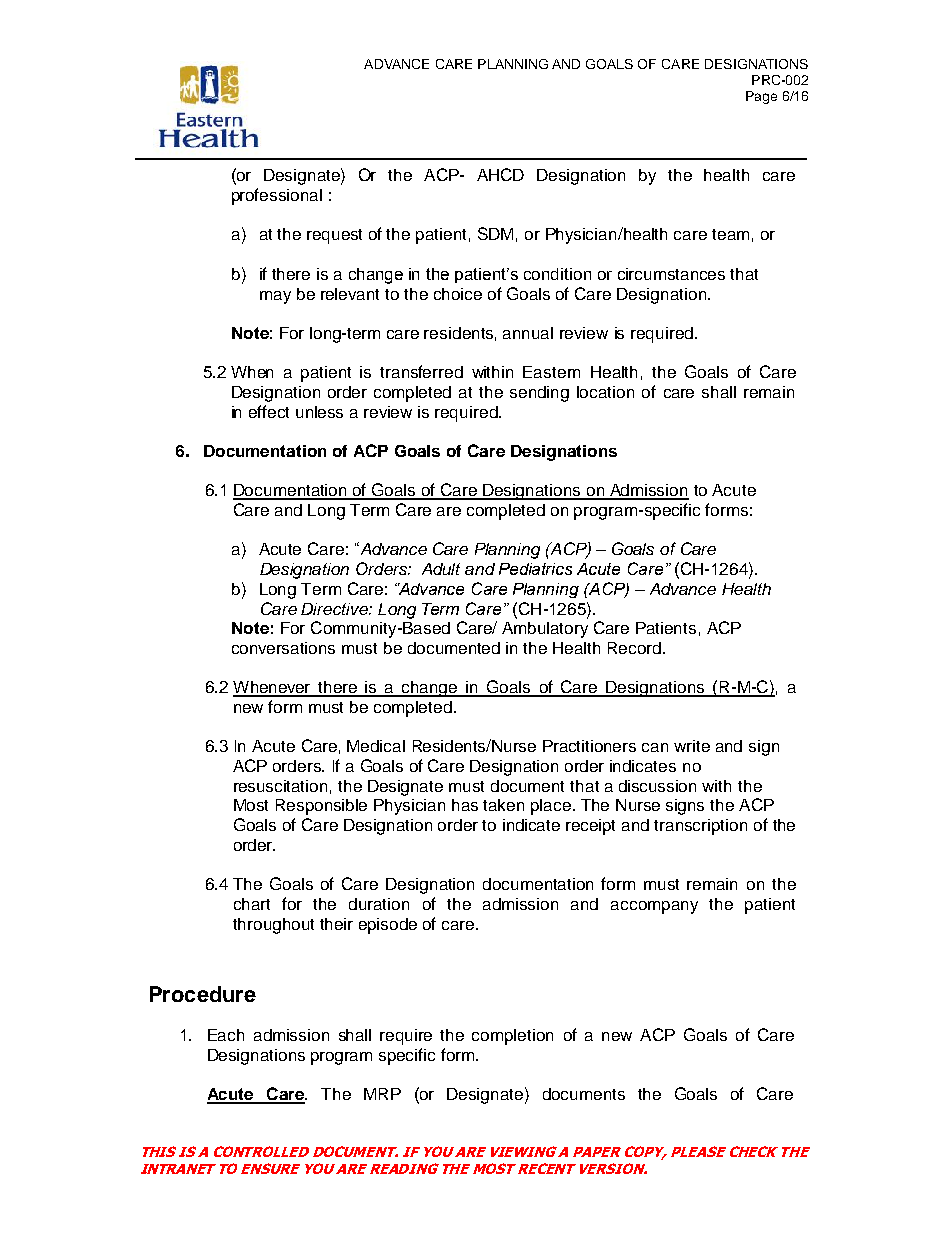 The height and width of the screenshot is (1233, 952). What do you see at coordinates (495, 233) in the screenshot?
I see `SDM` at bounding box center [495, 233].
